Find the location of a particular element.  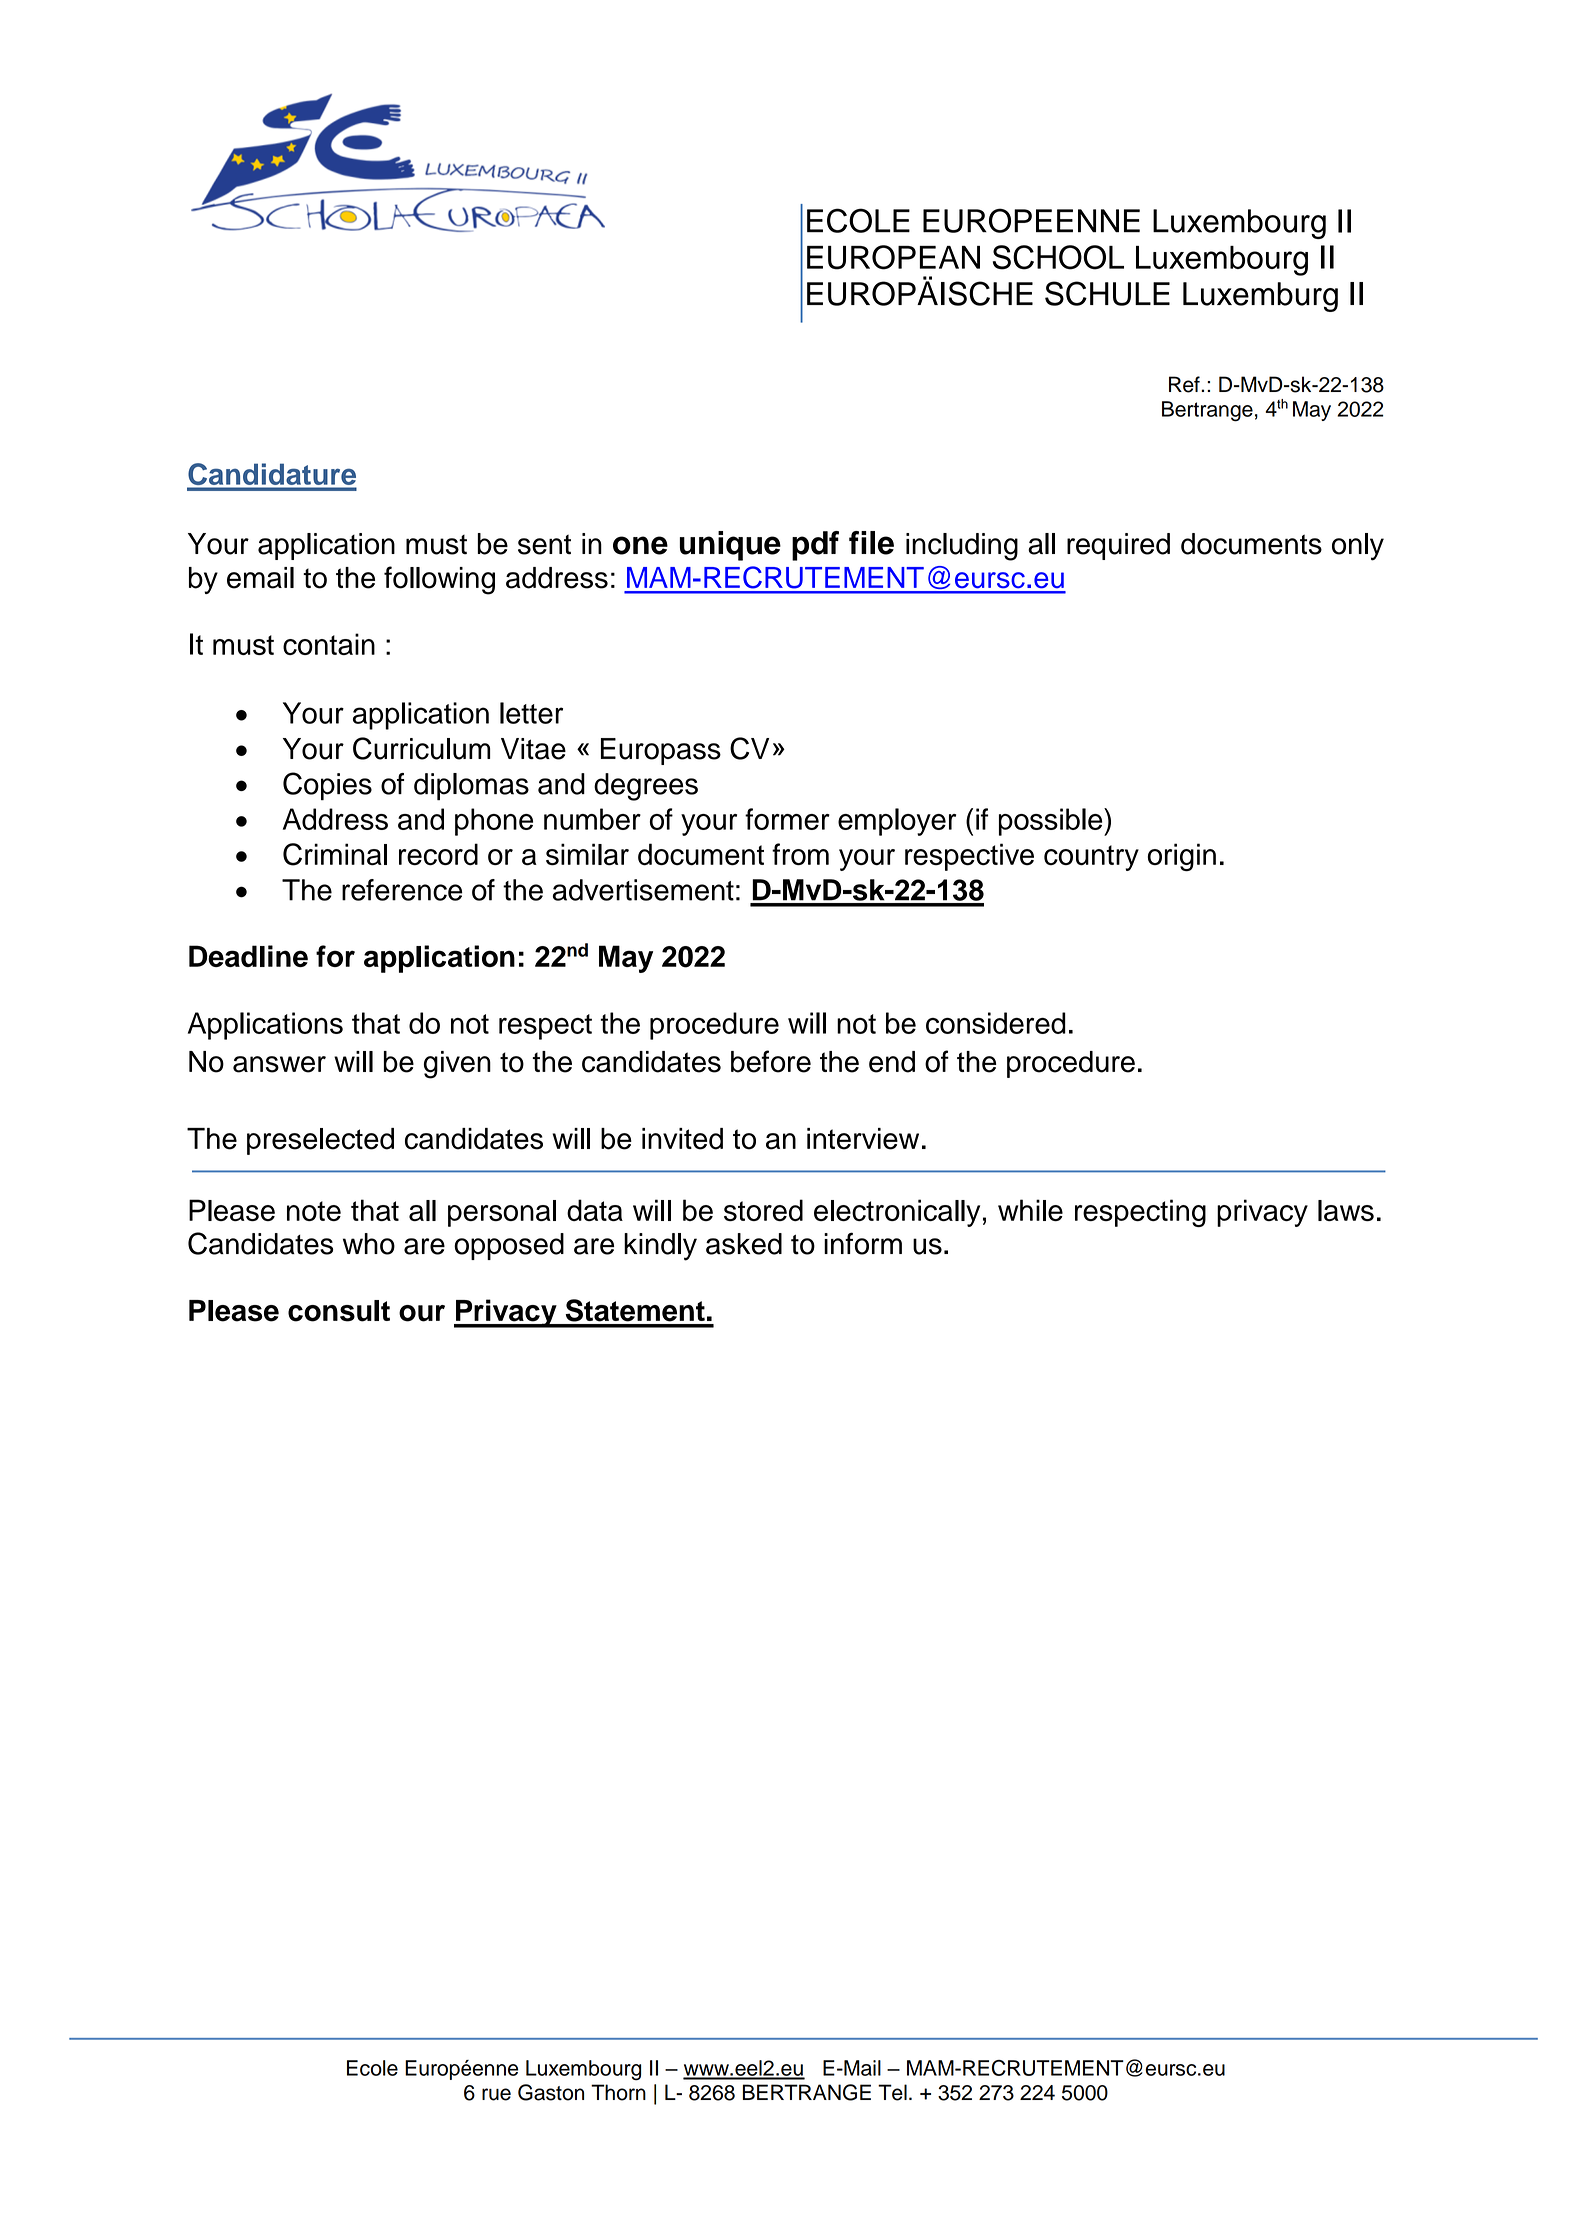

sent is located at coordinates (544, 545).
